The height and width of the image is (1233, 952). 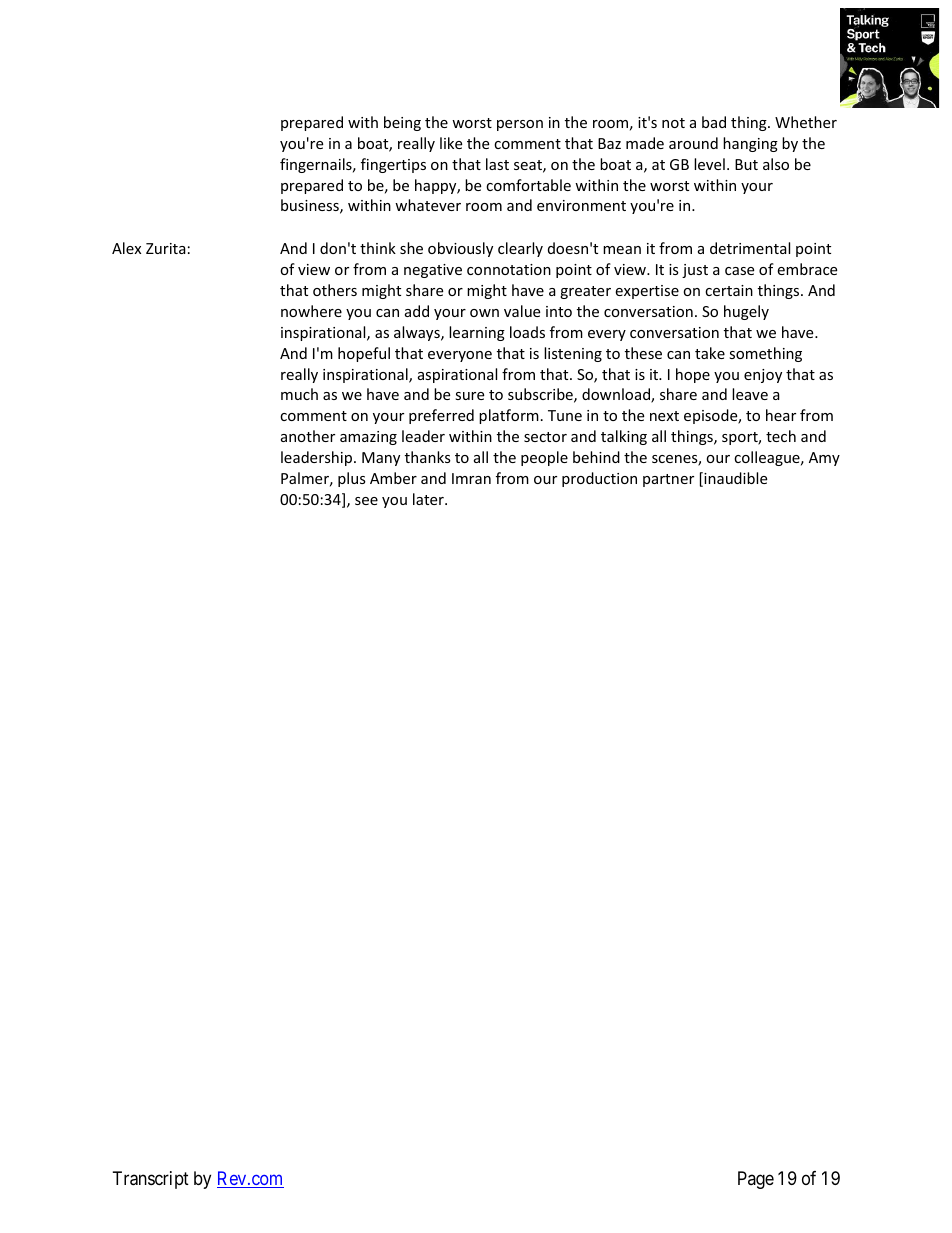 What do you see at coordinates (366, 501) in the image?
I see `see` at bounding box center [366, 501].
